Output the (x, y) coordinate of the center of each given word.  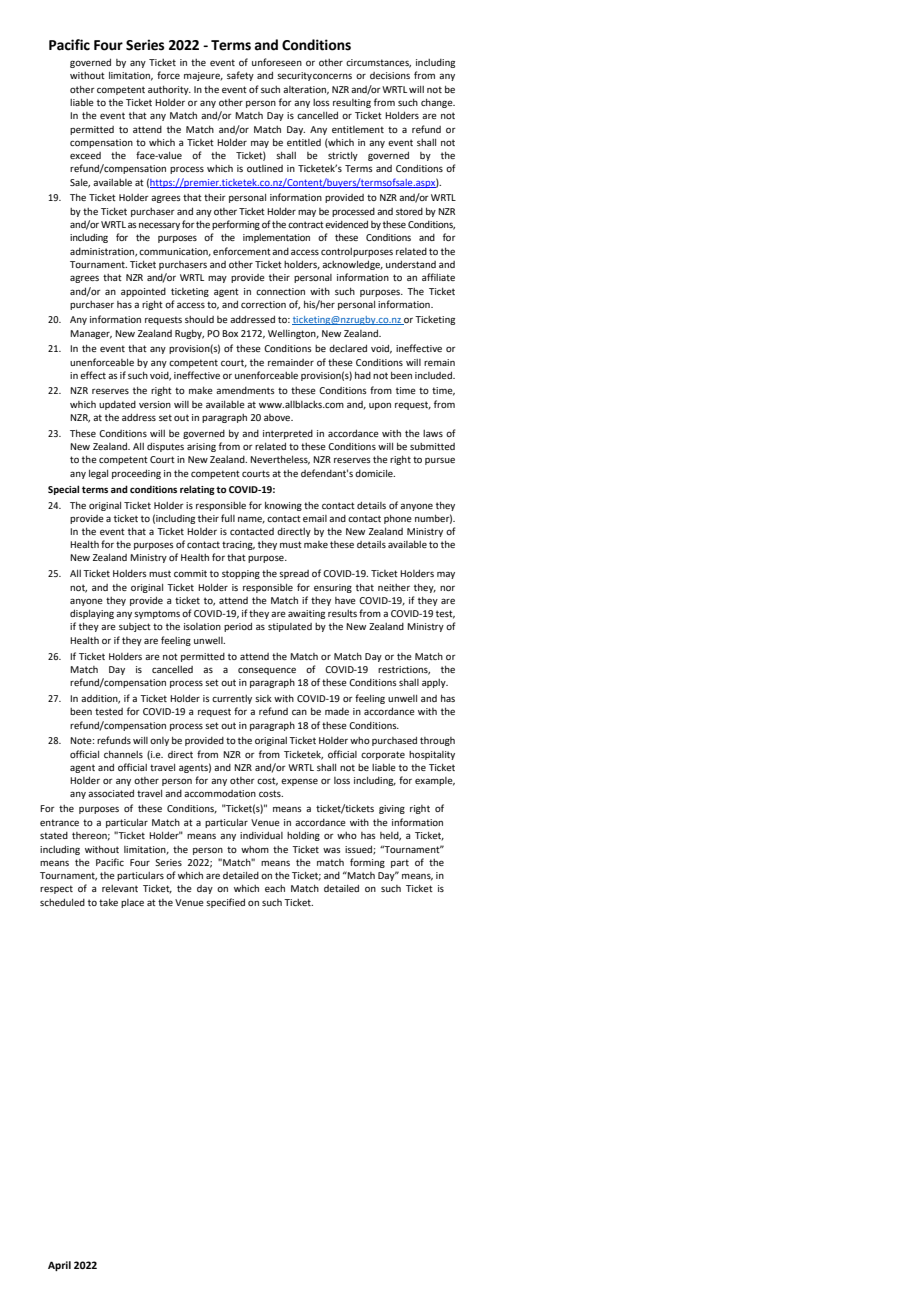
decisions (390, 75)
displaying (92, 614)
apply (435, 683)
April (59, 1266)
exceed (85, 155)
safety (240, 76)
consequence (267, 671)
